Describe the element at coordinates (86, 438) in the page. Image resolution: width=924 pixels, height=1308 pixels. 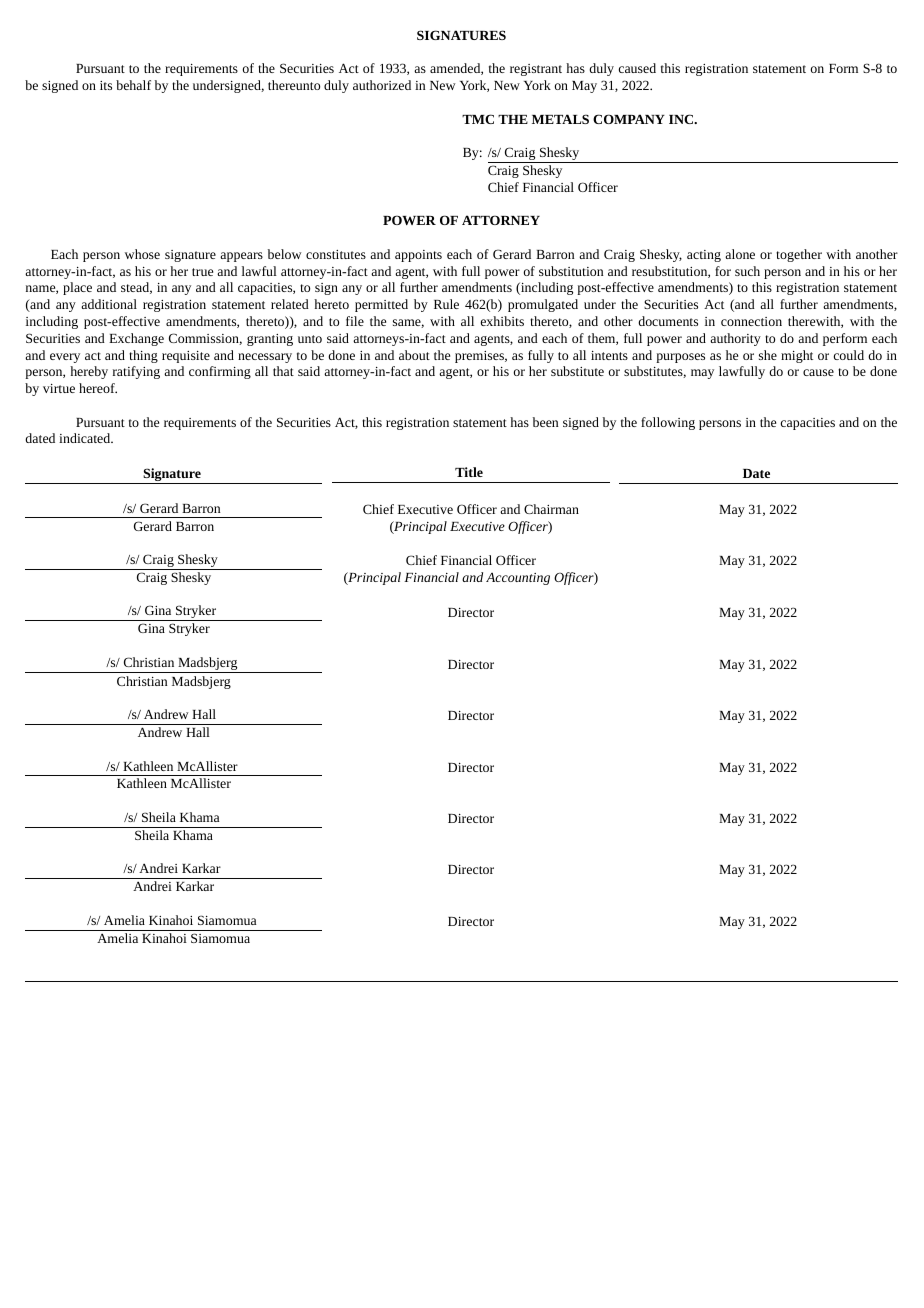
I see `indicated` at that location.
